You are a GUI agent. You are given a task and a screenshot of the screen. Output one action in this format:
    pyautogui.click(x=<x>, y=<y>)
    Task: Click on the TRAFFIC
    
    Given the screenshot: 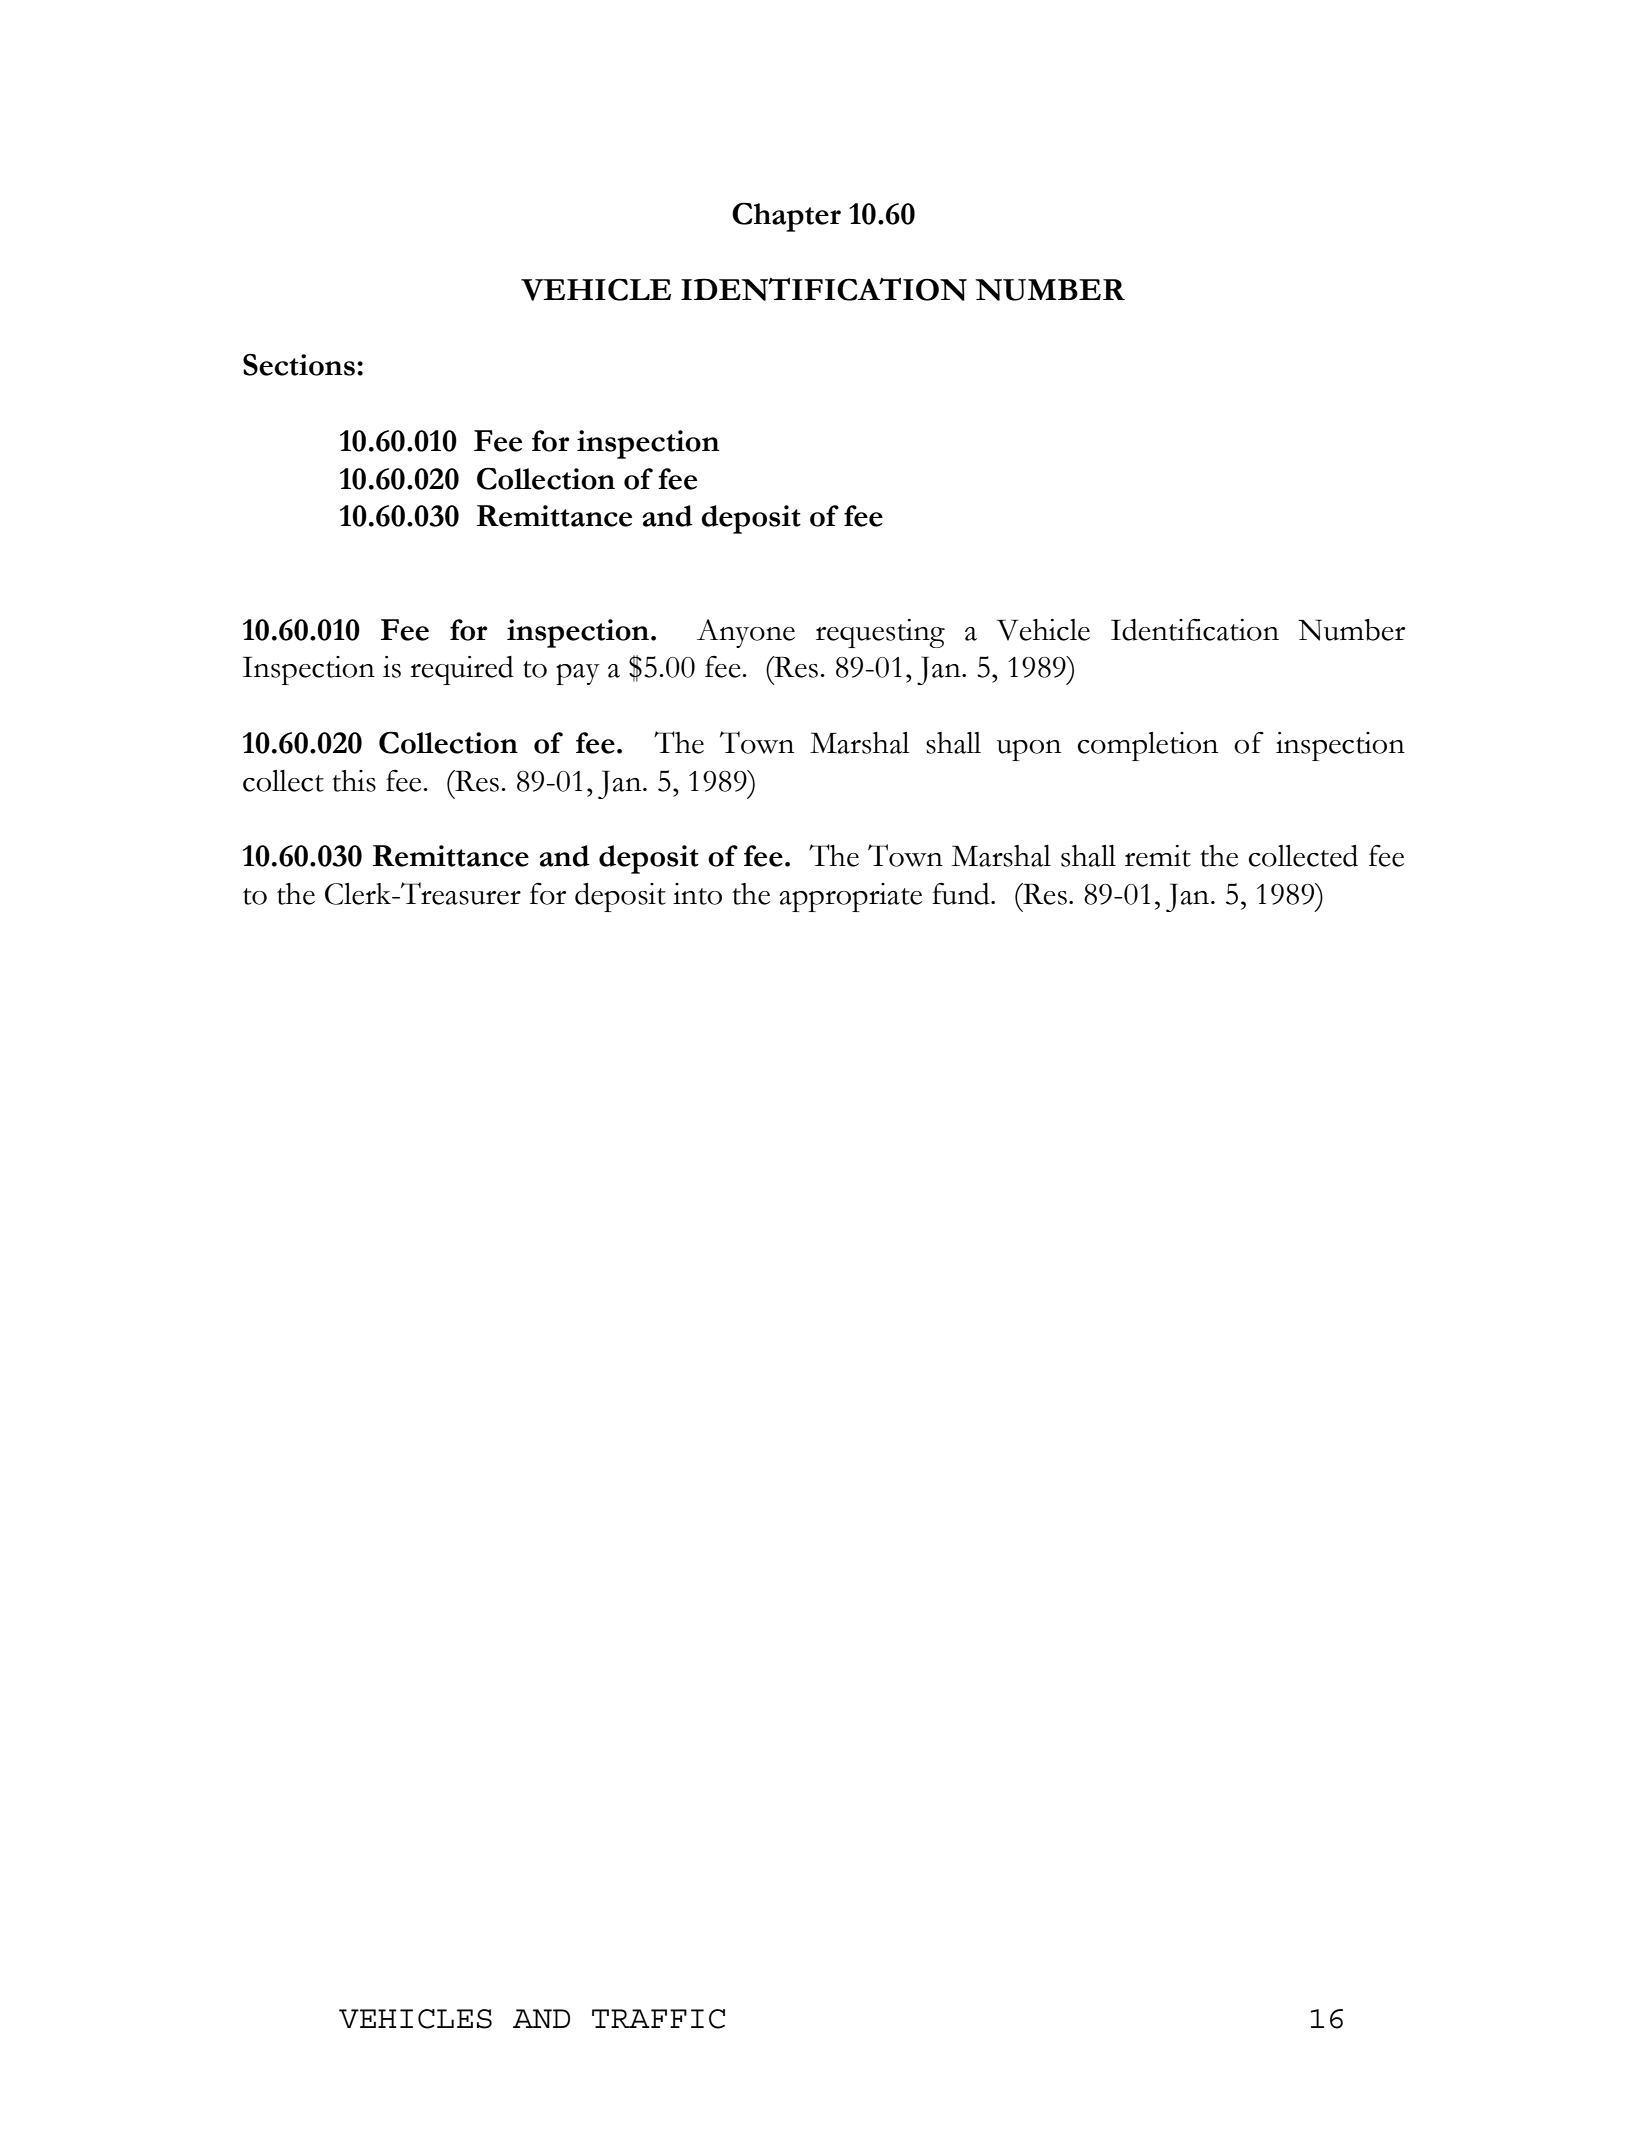 What is the action you would take?
    pyautogui.click(x=658, y=2019)
